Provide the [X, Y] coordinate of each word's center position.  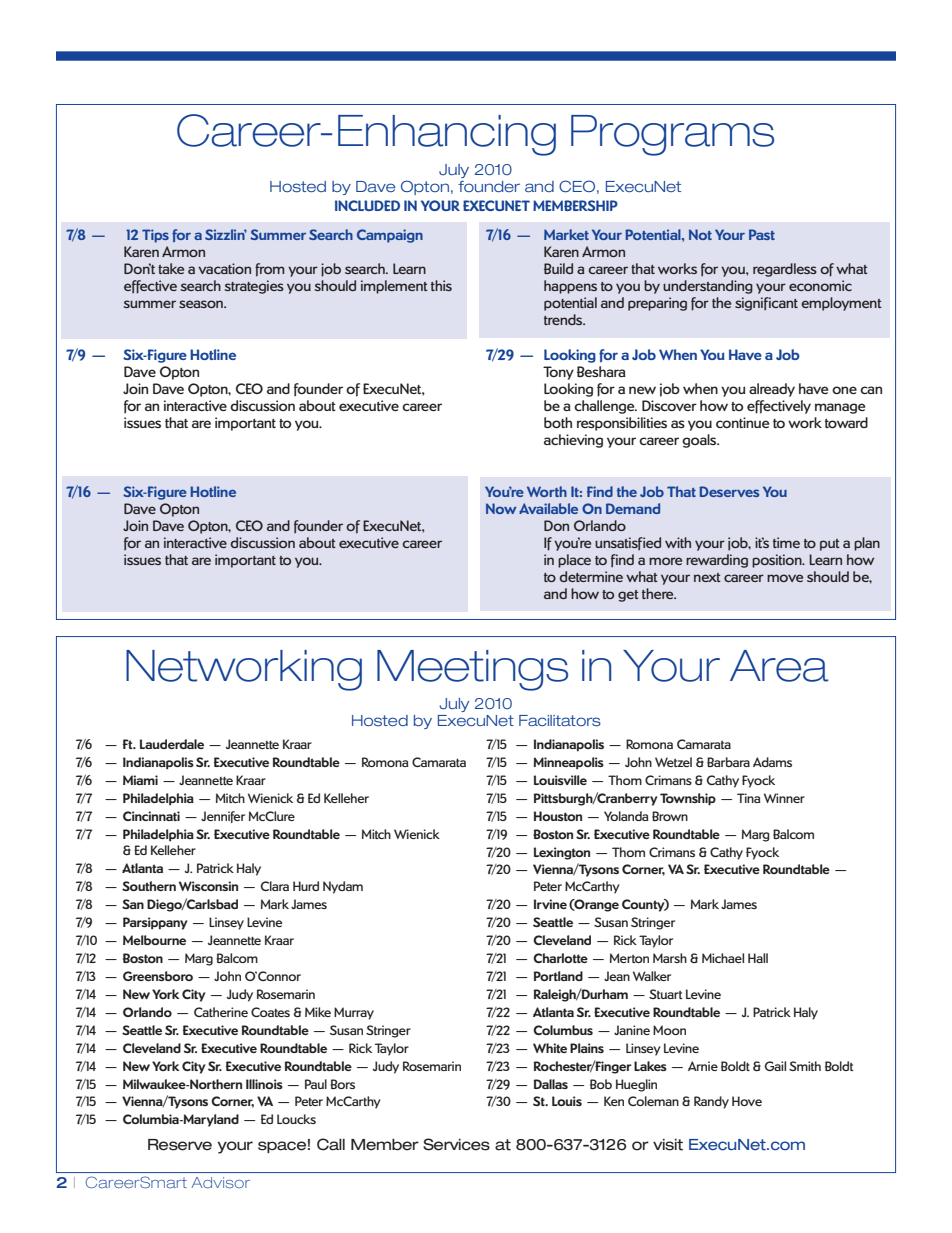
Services [456, 1144]
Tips [155, 236]
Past [762, 234]
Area [779, 666]
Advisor [220, 1182]
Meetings [472, 670]
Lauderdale [172, 744]
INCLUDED [367, 205]
